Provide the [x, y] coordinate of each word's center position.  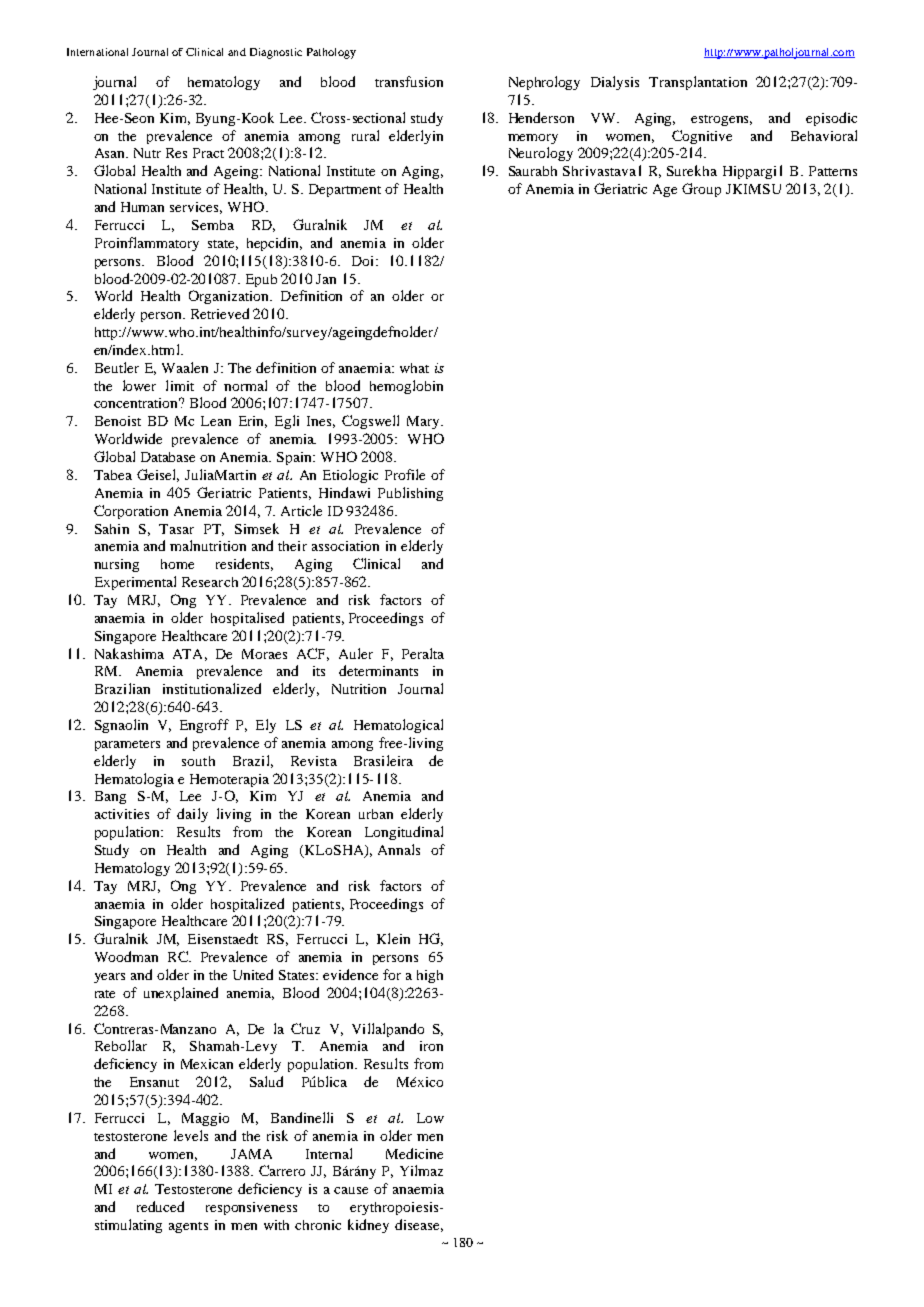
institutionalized [212, 688]
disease [419, 1225]
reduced [160, 1206]
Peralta [423, 653]
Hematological [398, 726]
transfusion [409, 81]
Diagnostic [276, 53]
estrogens [721, 120]
